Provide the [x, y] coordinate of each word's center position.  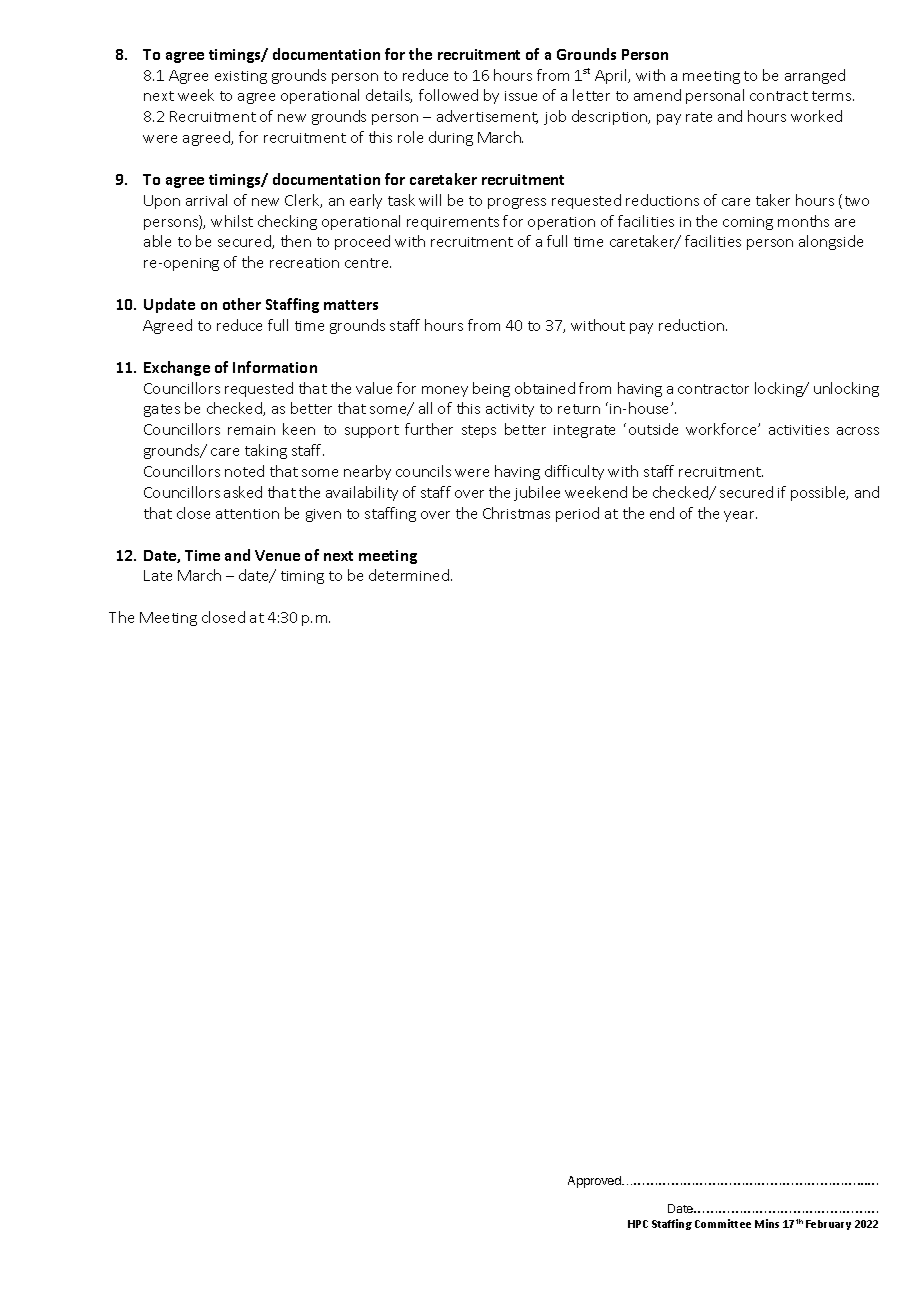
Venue [277, 555]
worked [816, 116]
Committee [723, 1223]
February [828, 1225]
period [577, 514]
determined [409, 575]
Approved [595, 1182]
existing [241, 77]
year [740, 516]
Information [275, 367]
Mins [767, 1223]
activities [799, 430]
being [491, 389]
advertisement [487, 117]
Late [158, 575]
